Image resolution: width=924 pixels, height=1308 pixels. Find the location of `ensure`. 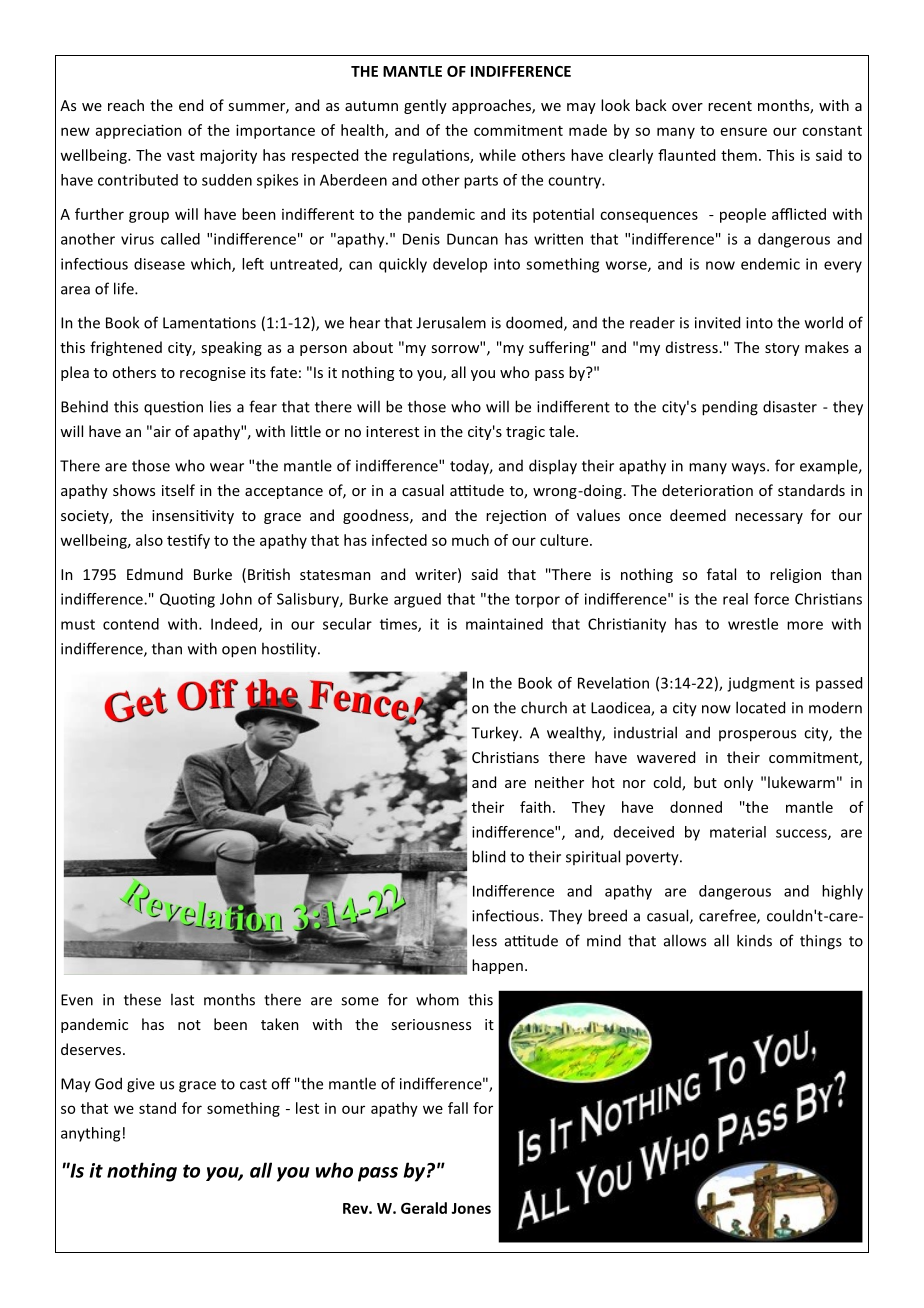

ensure is located at coordinates (744, 131).
